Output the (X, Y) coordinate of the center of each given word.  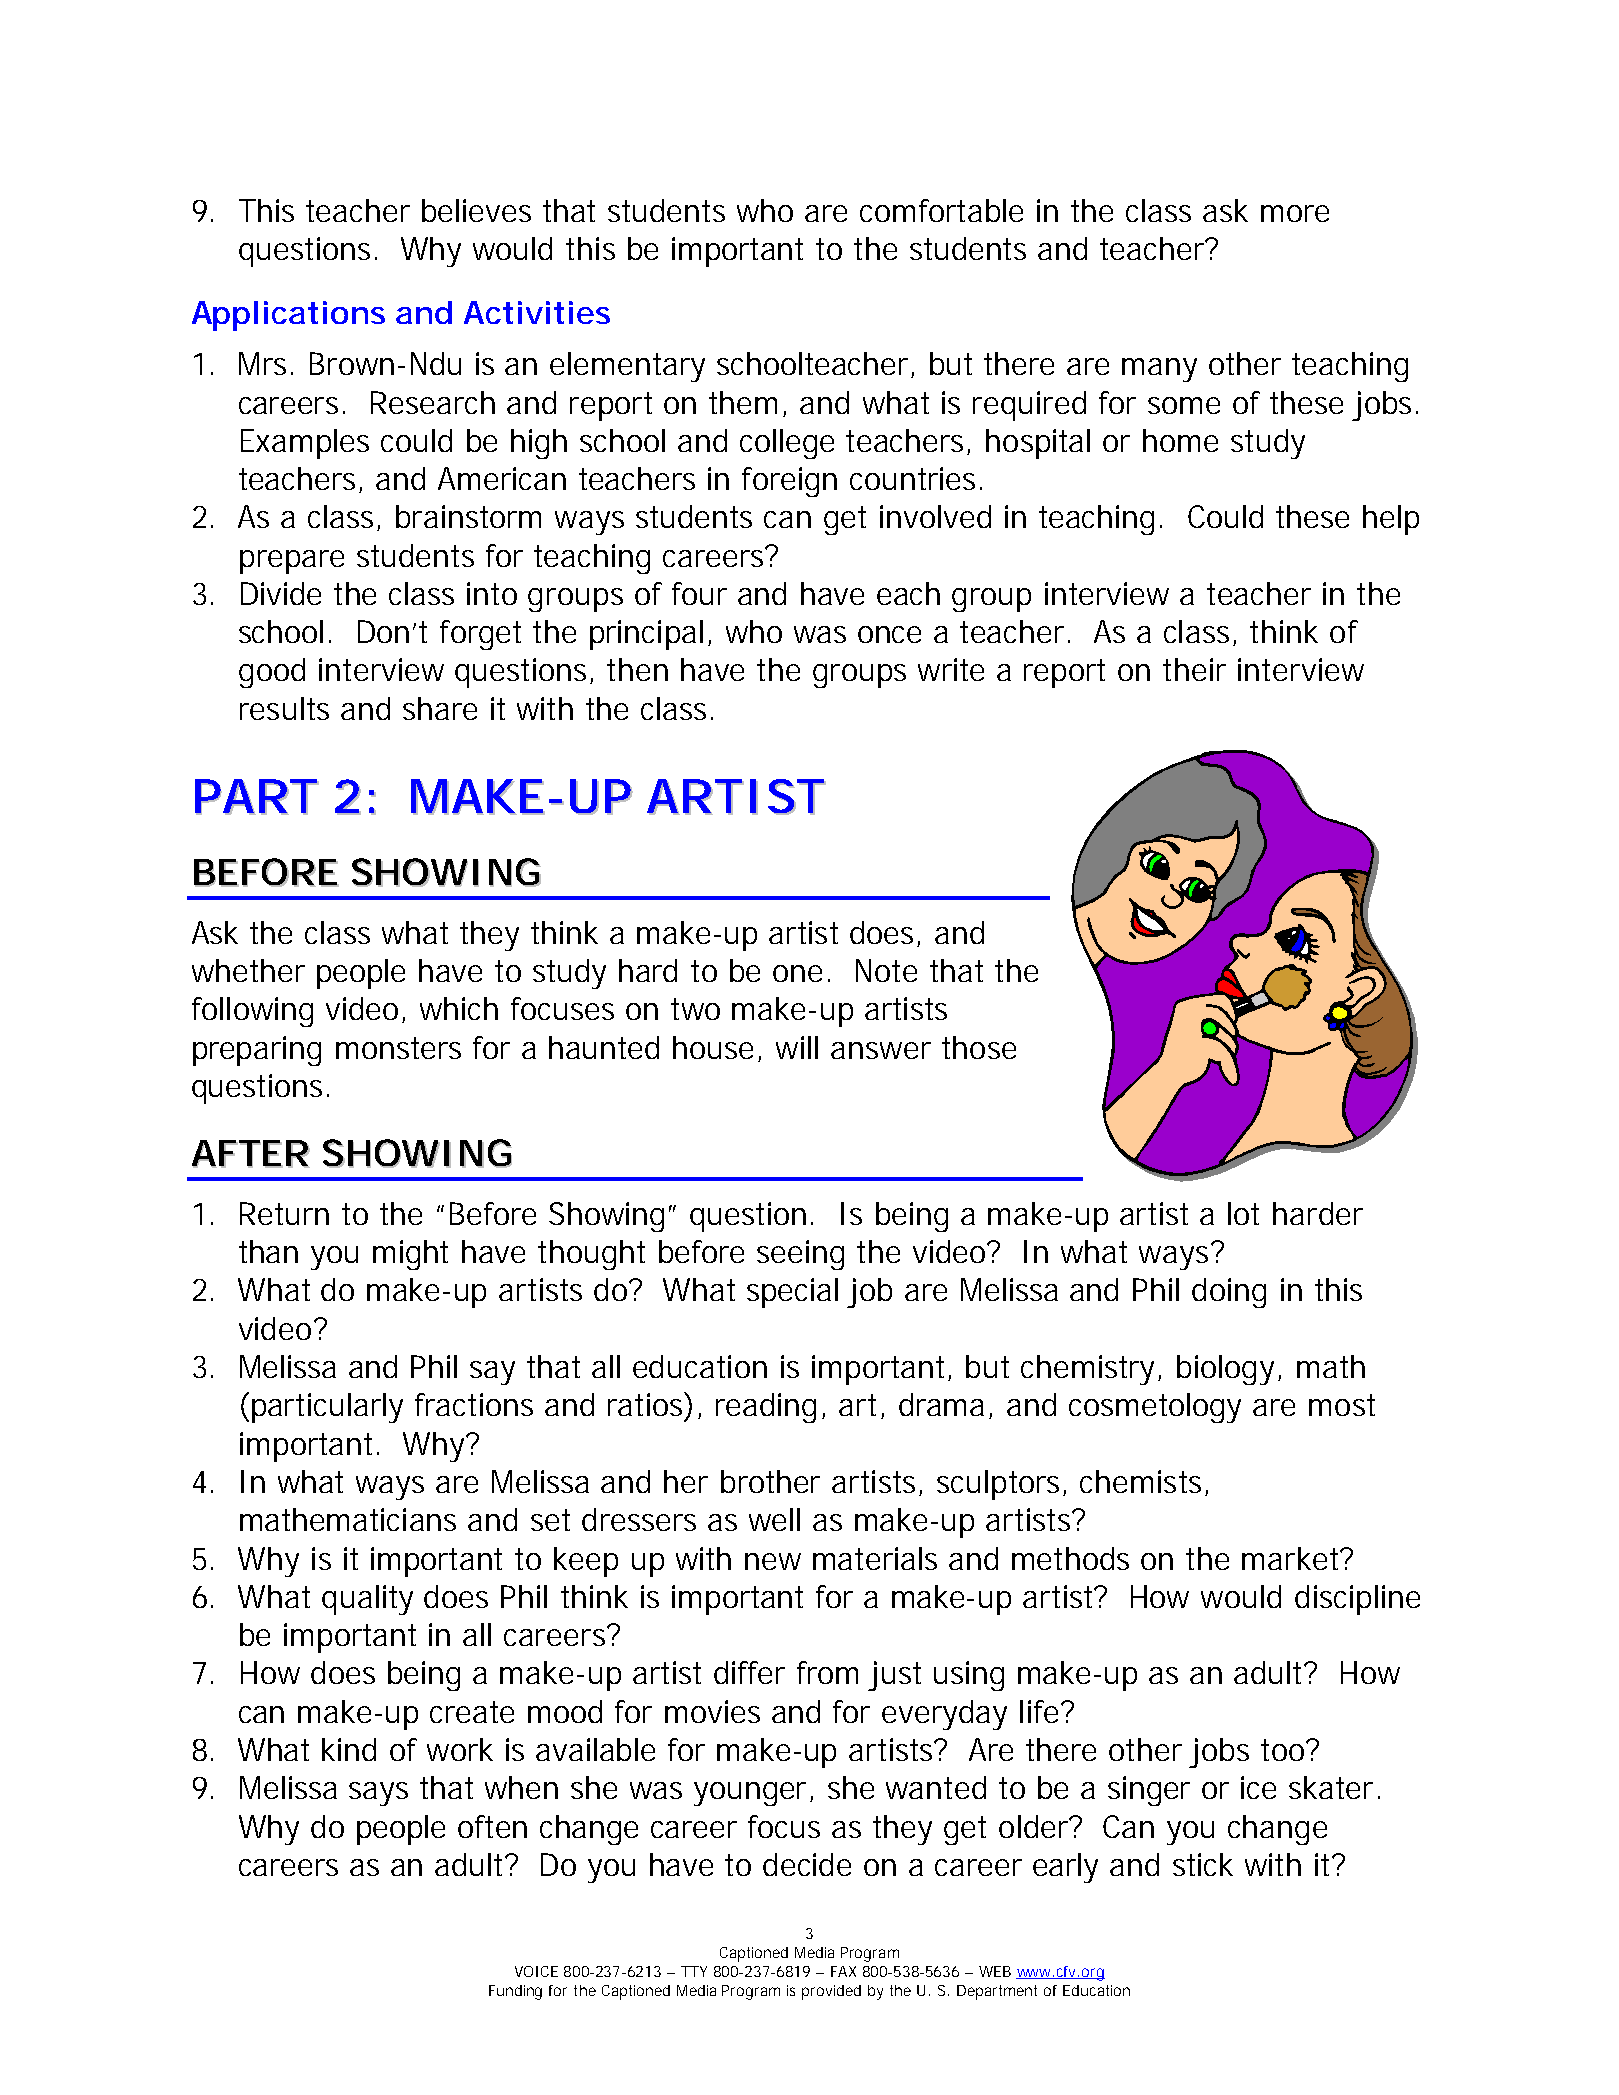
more (1295, 213)
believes (476, 210)
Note (886, 970)
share (440, 708)
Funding (515, 1992)
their (1194, 669)
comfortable (941, 210)
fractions (474, 1404)
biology (1228, 1370)
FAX (843, 1971)
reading (766, 1408)
